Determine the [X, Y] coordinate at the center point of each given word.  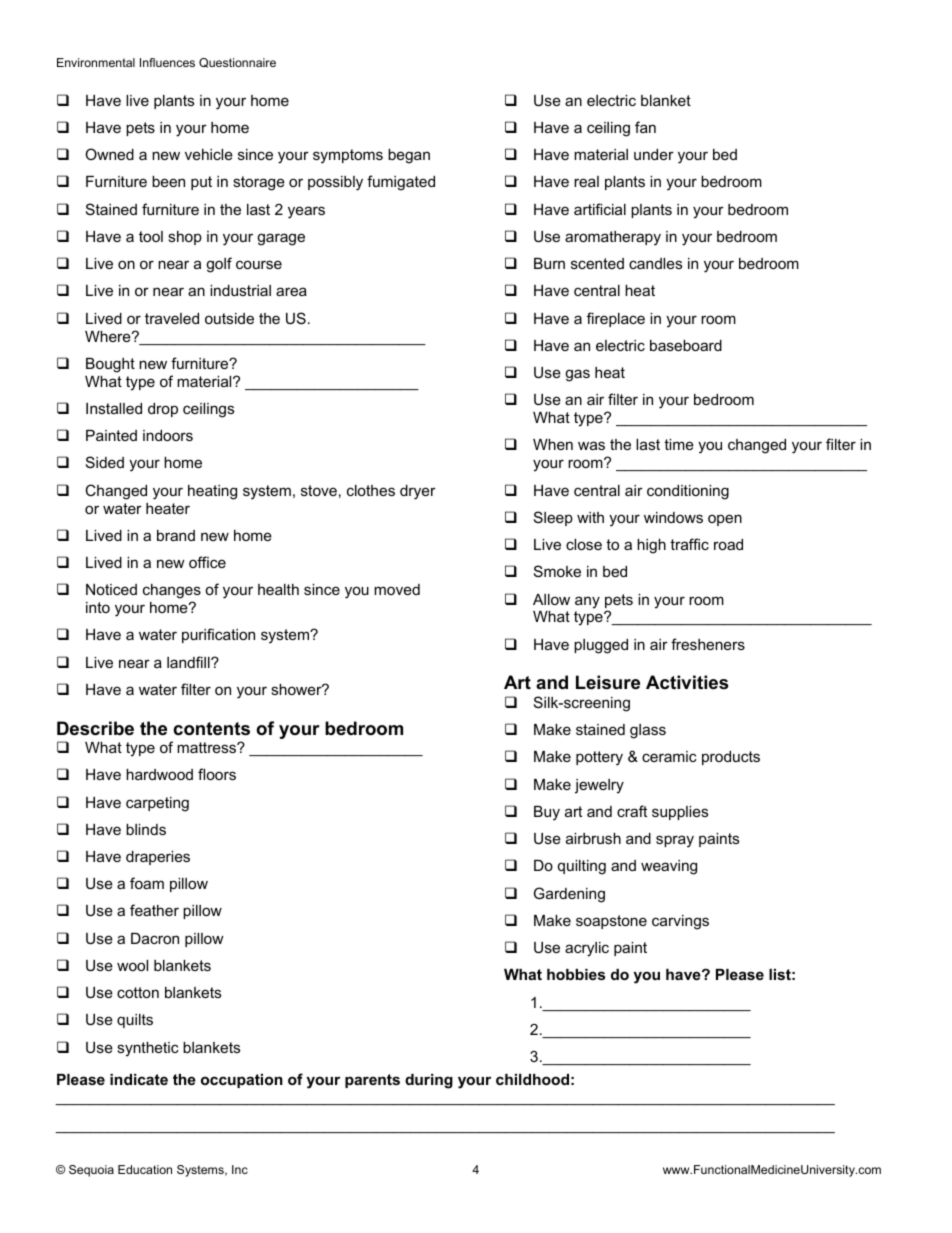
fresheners [708, 644]
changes [172, 593]
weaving [669, 867]
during [429, 1081]
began [409, 156]
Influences [167, 62]
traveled [172, 318]
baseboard [686, 345]
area [291, 291]
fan [645, 127]
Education [145, 1169]
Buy [547, 813]
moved [397, 589]
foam [147, 883]
